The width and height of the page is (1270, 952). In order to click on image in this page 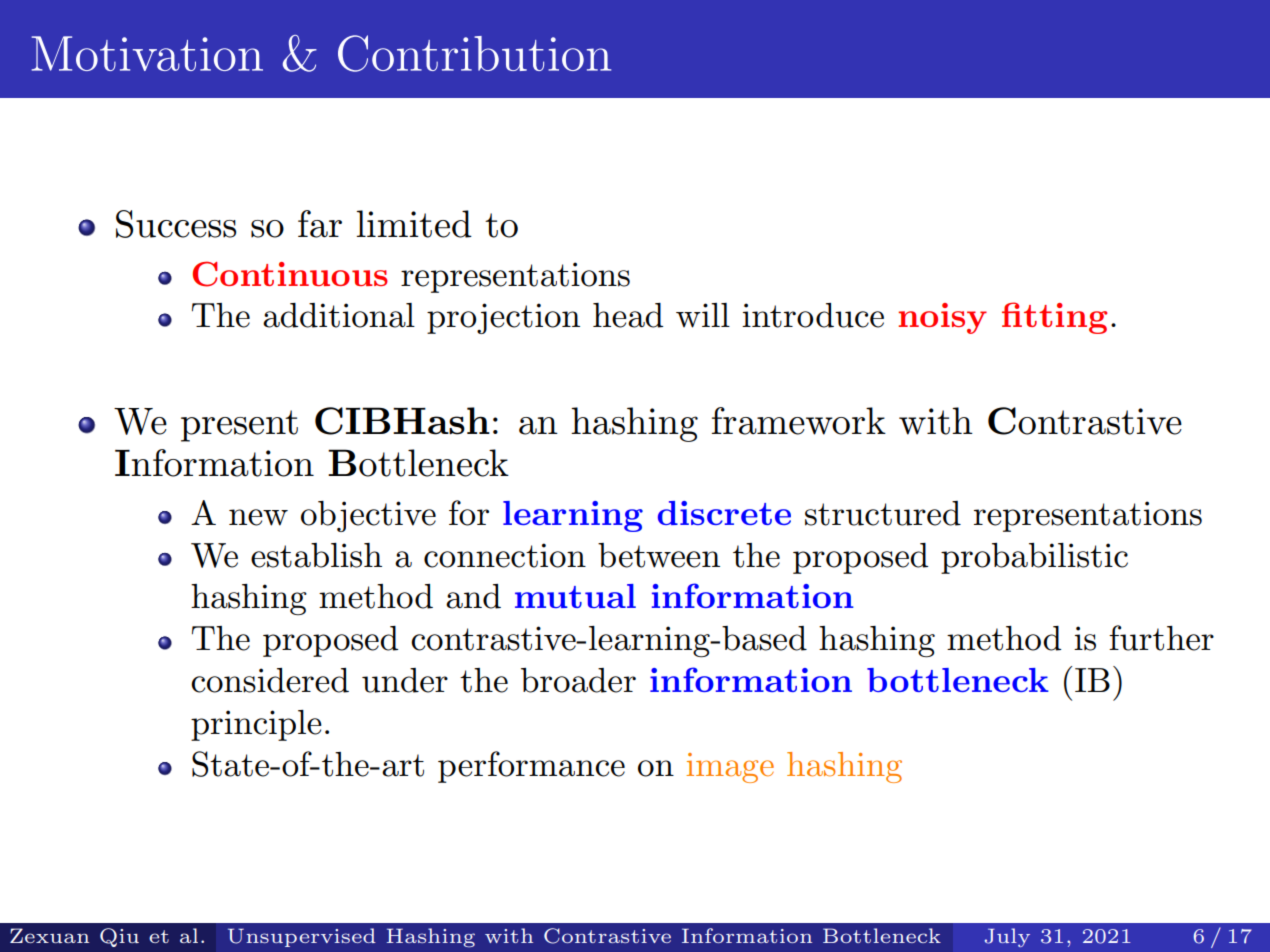, I will do `click(730, 768)`.
